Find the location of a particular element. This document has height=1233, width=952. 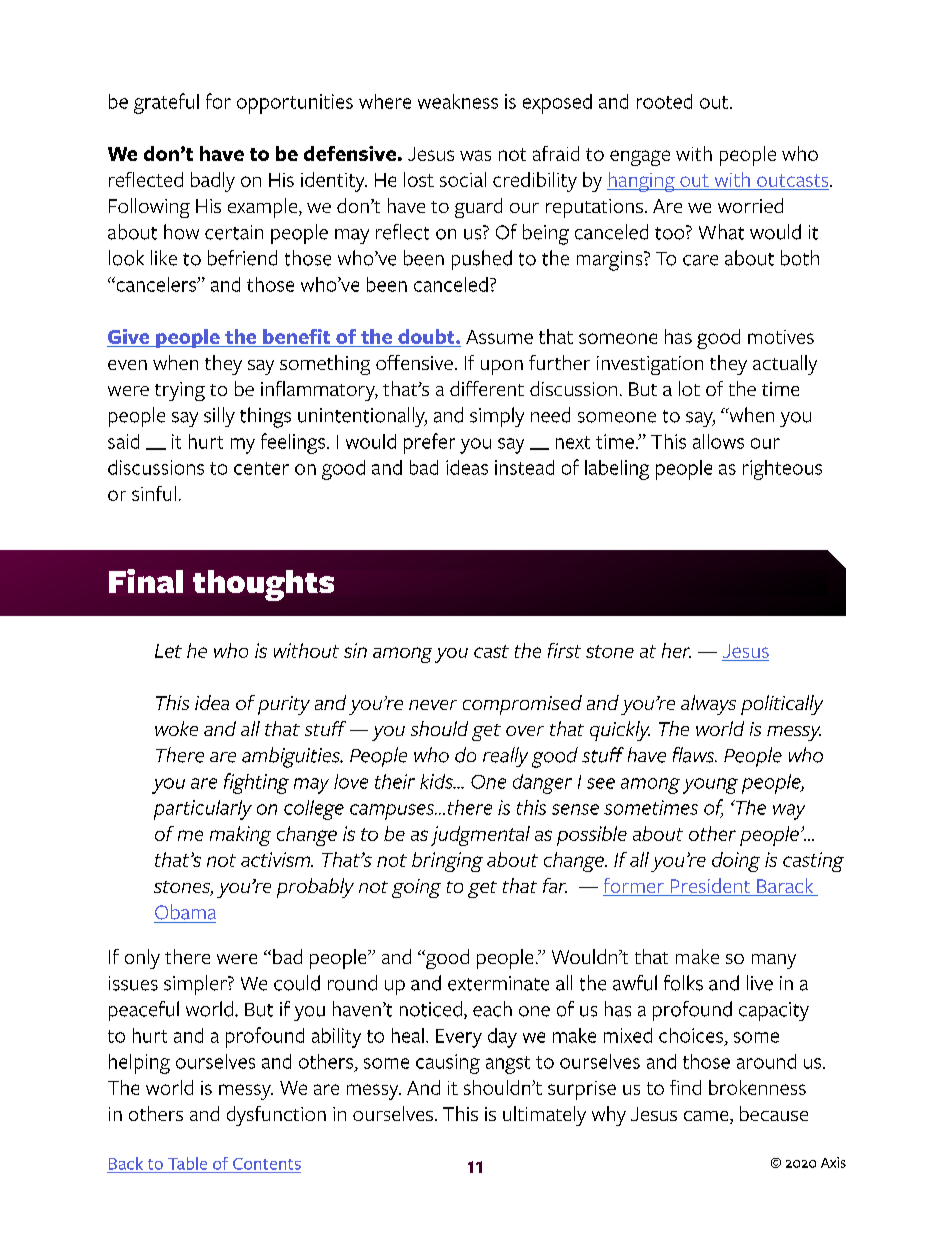

was is located at coordinates (475, 155).
